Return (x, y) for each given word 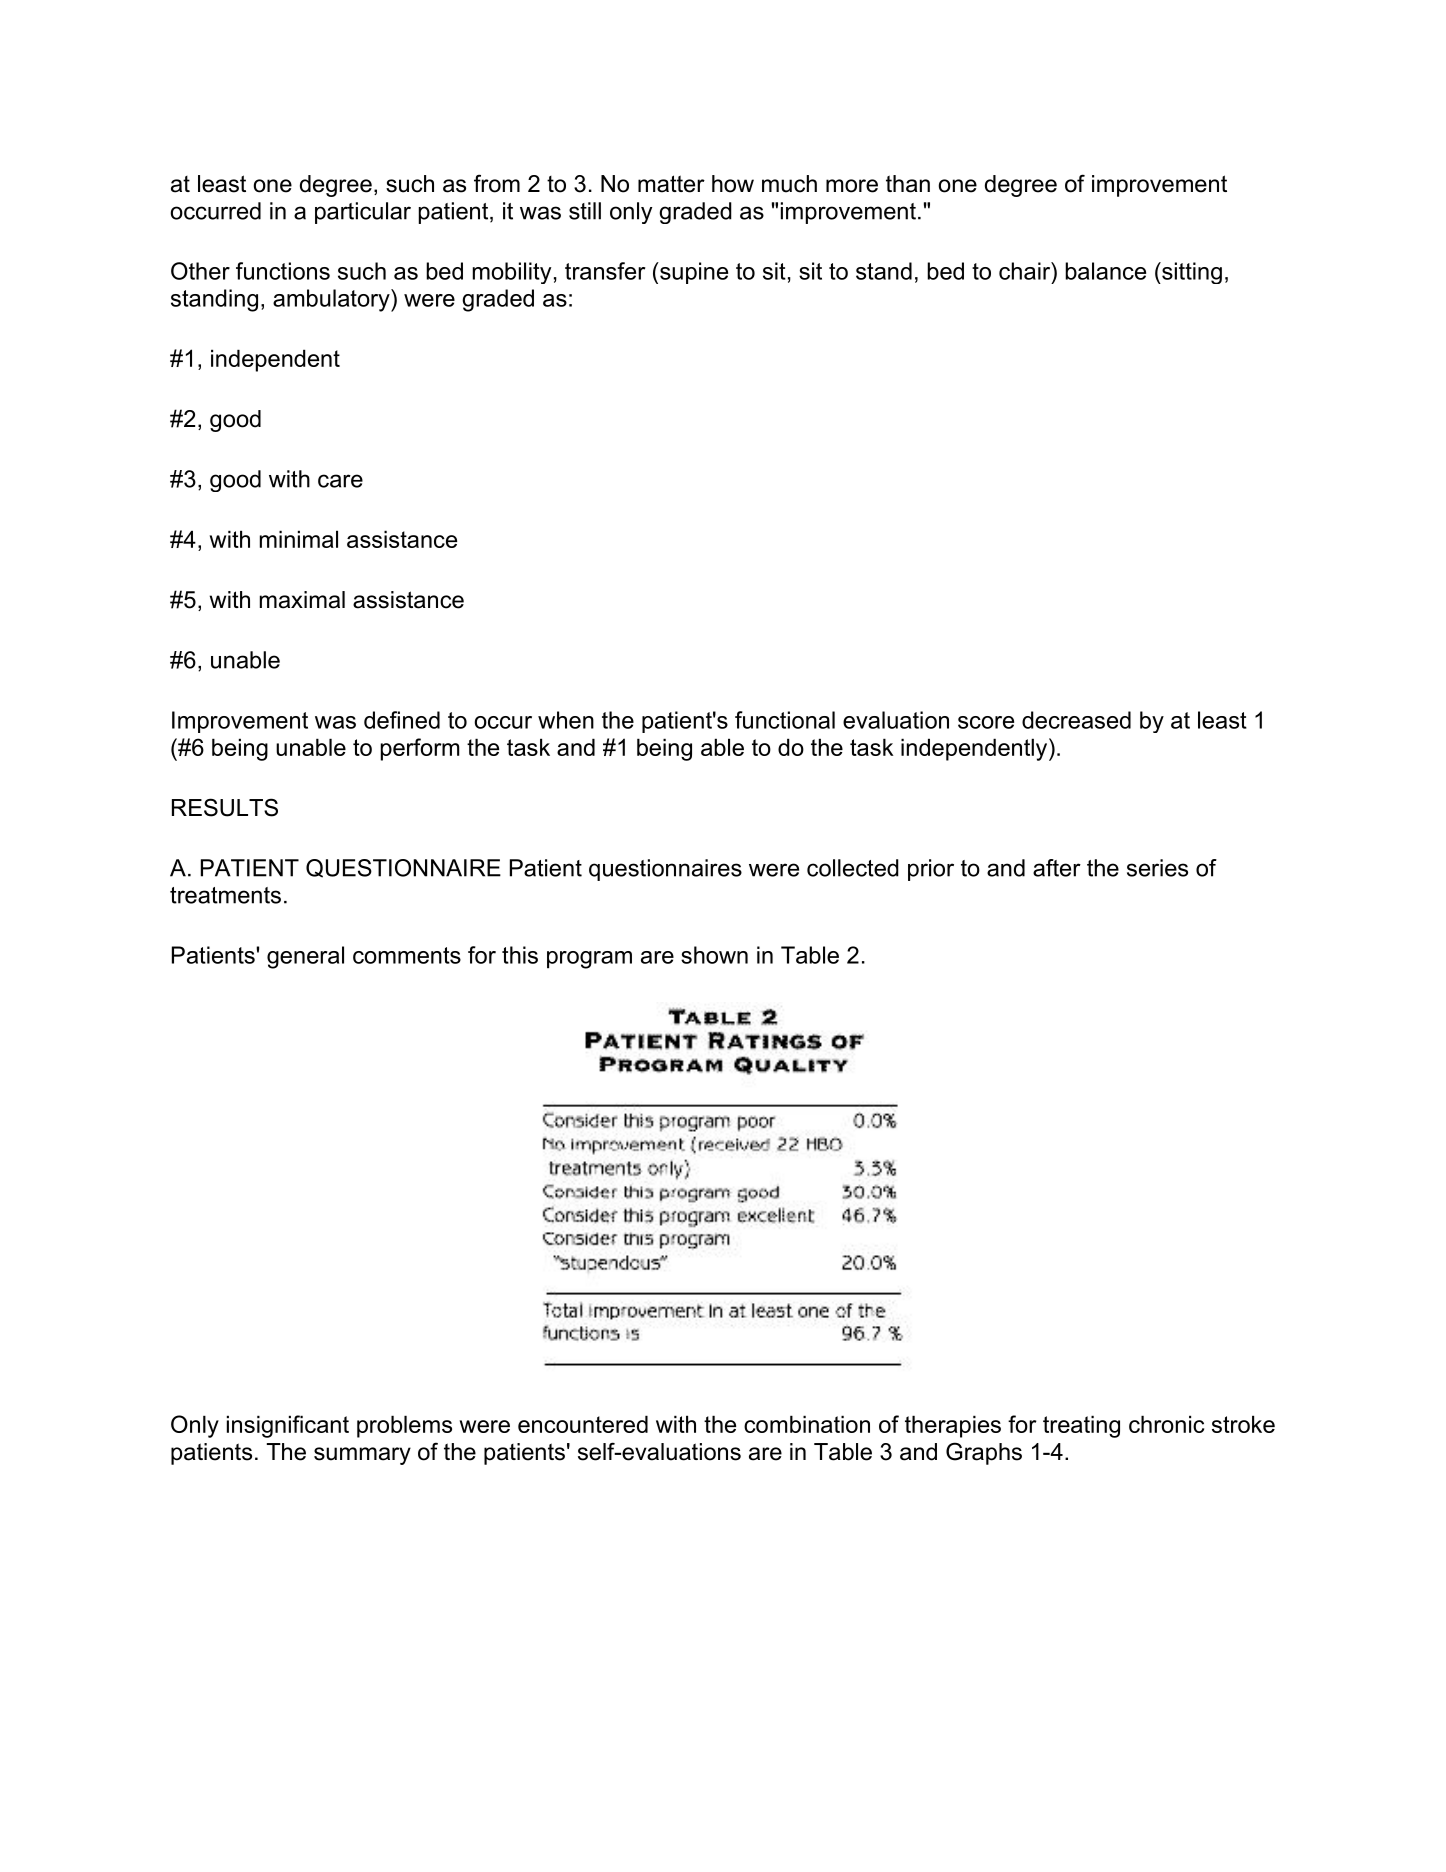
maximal (302, 600)
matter (671, 184)
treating (1081, 1426)
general (305, 957)
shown (714, 955)
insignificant (288, 1426)
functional (785, 720)
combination (807, 1424)
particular (363, 213)
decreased (1076, 720)
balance (1105, 271)
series (1157, 868)
